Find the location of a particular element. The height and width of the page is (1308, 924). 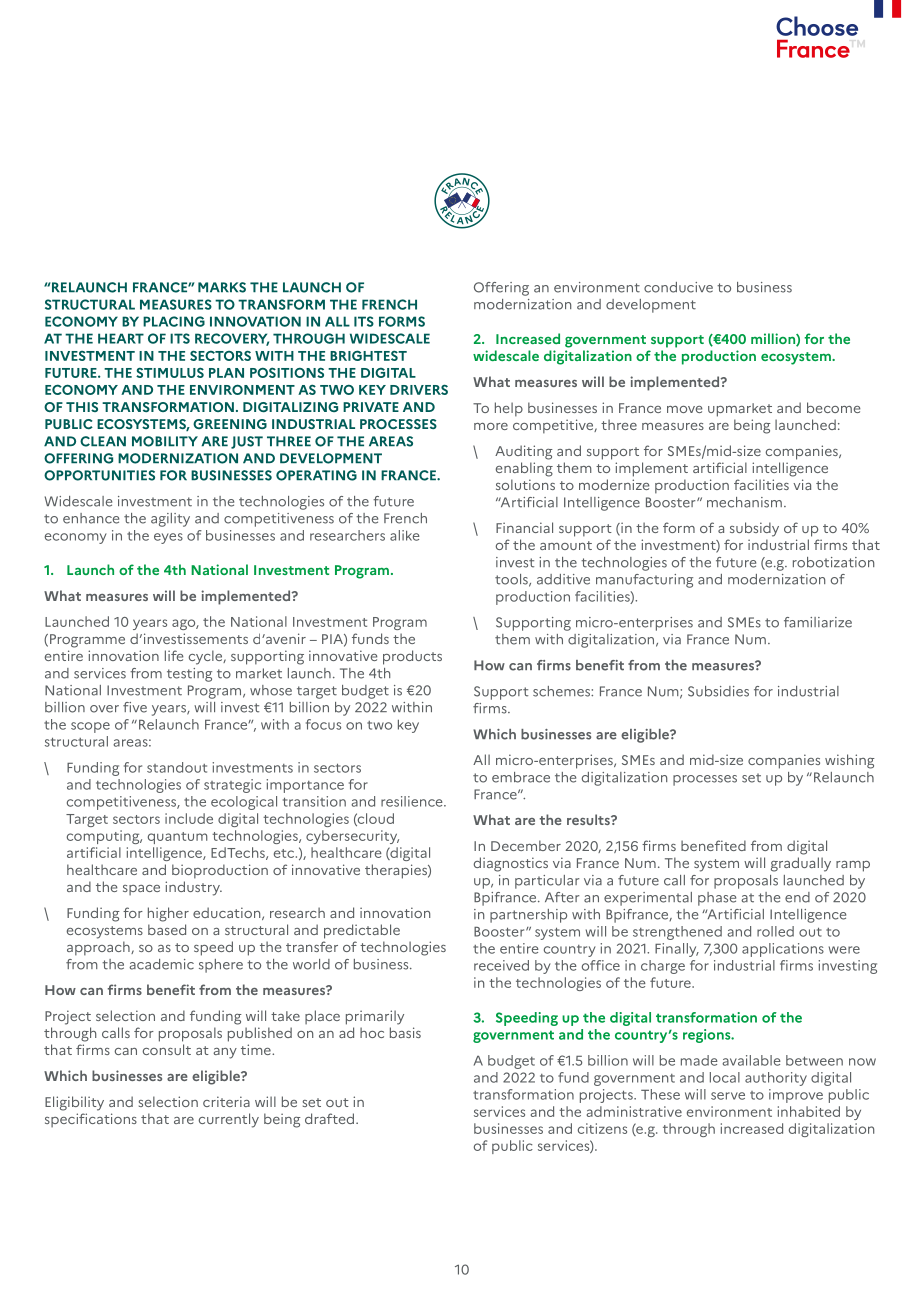

conducive is located at coordinates (678, 287).
